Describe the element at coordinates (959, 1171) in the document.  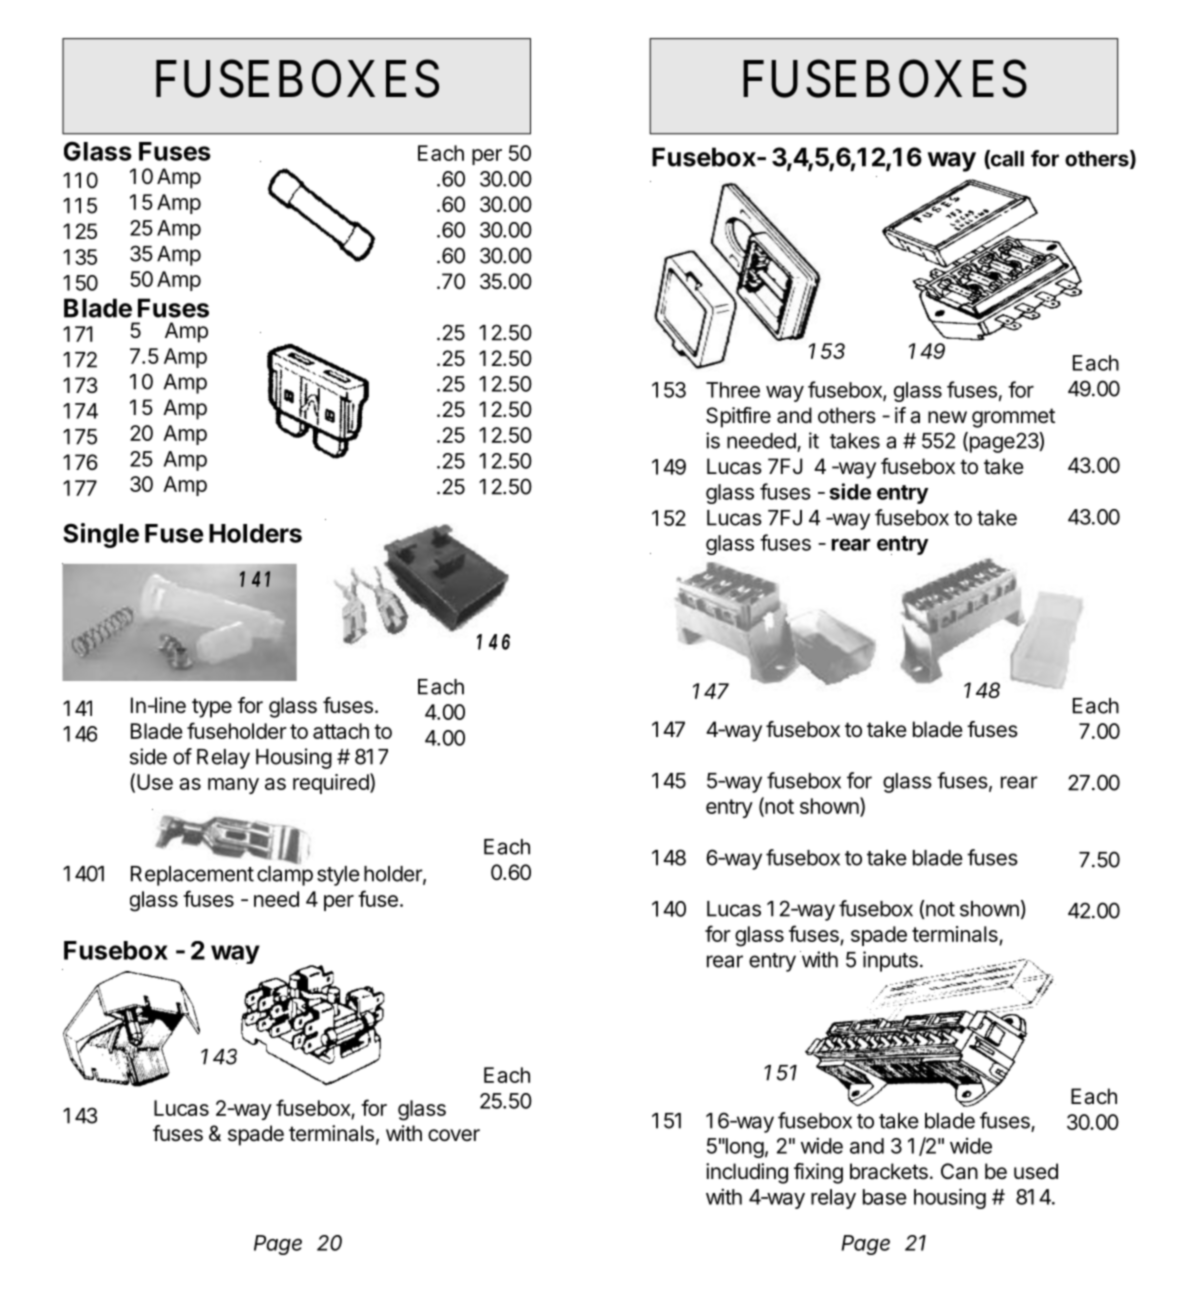
I see `Can` at that location.
